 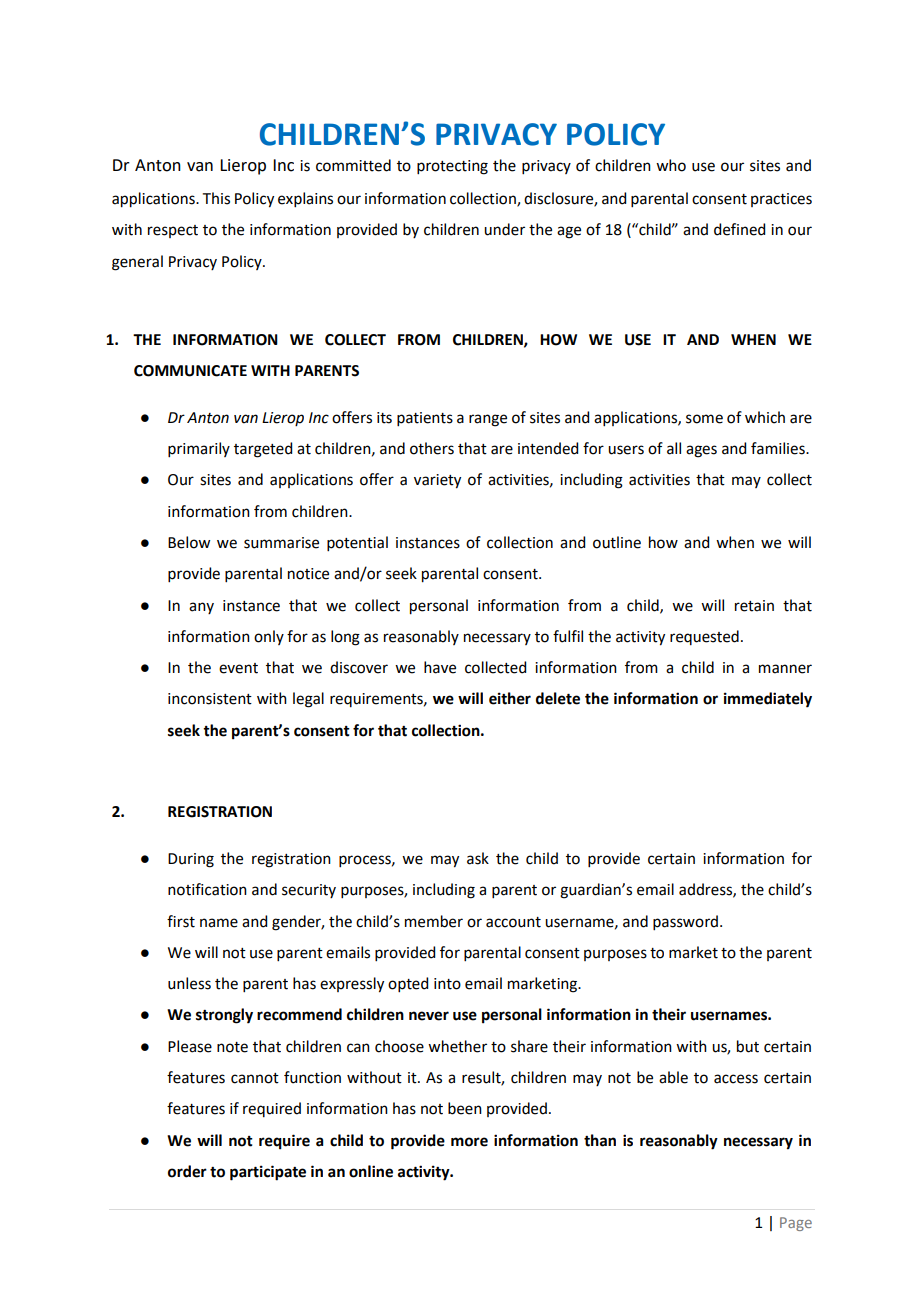 What do you see at coordinates (701, 451) in the screenshot?
I see `ages` at bounding box center [701, 451].
